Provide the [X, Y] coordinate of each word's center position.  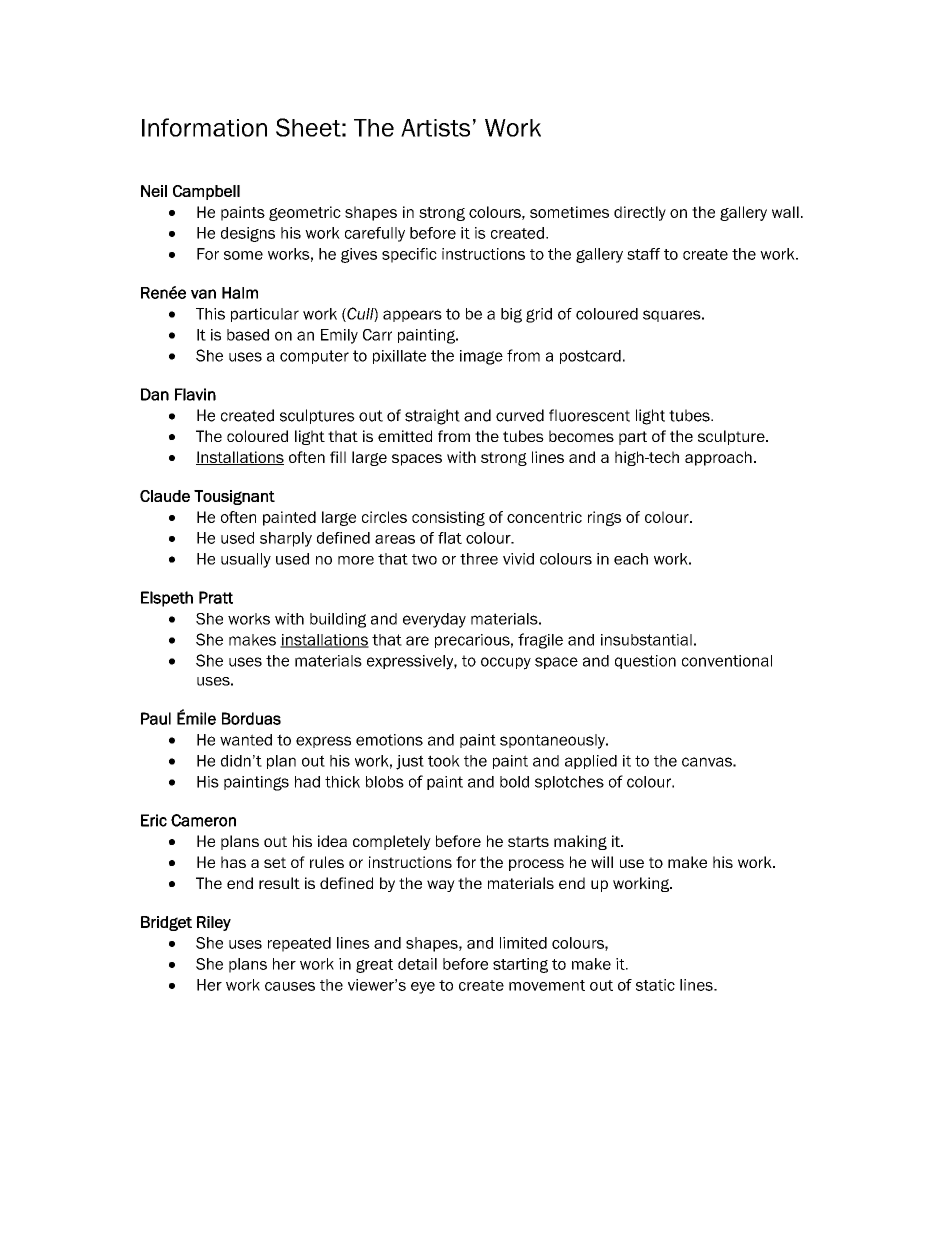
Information [204, 127]
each [631, 559]
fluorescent [589, 415]
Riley [214, 923]
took [444, 761]
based [248, 335]
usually [246, 560]
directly [640, 213]
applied [591, 762]
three [479, 559]
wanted [246, 740]
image [481, 357]
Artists [435, 128]
